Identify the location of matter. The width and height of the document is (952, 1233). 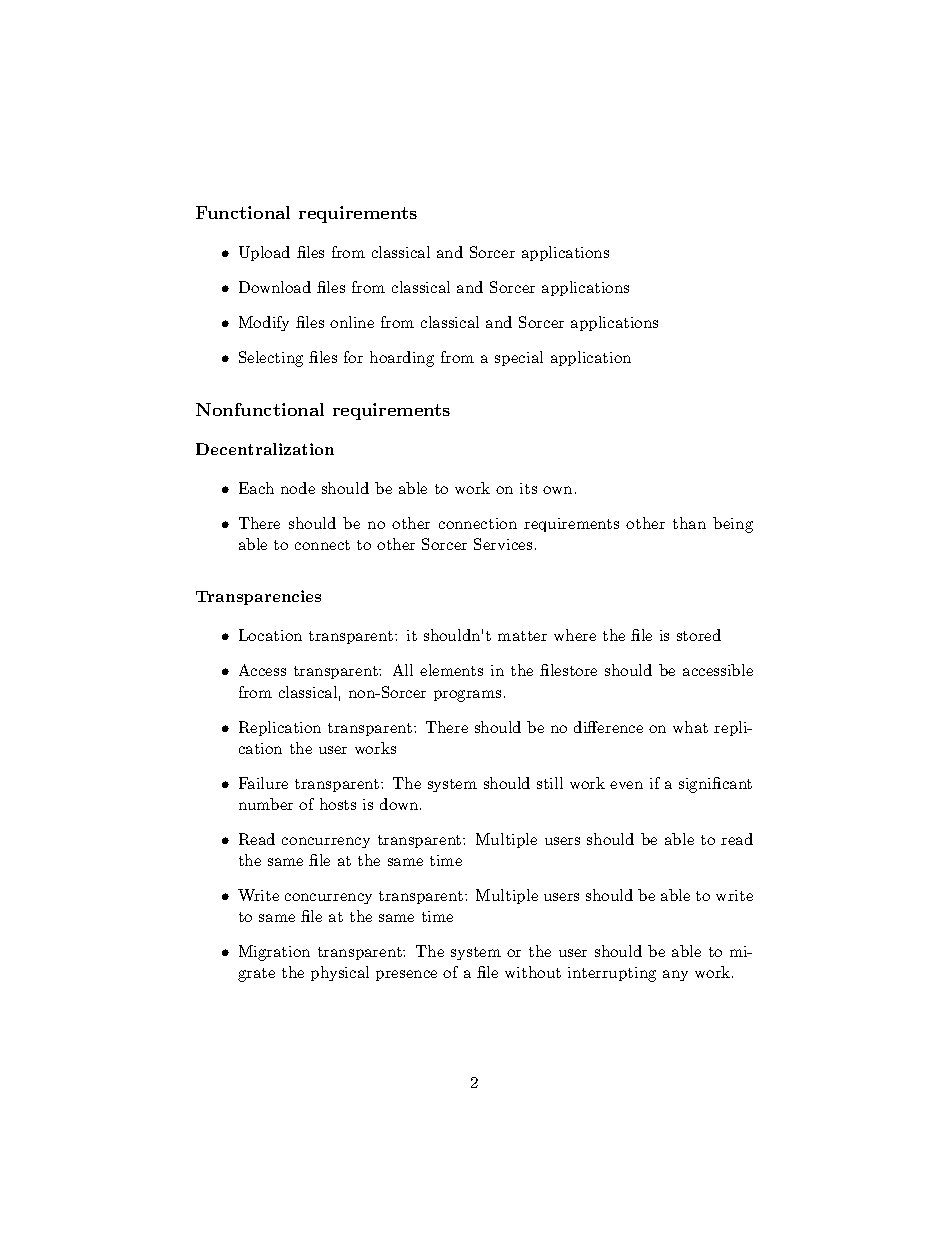
(522, 636).
